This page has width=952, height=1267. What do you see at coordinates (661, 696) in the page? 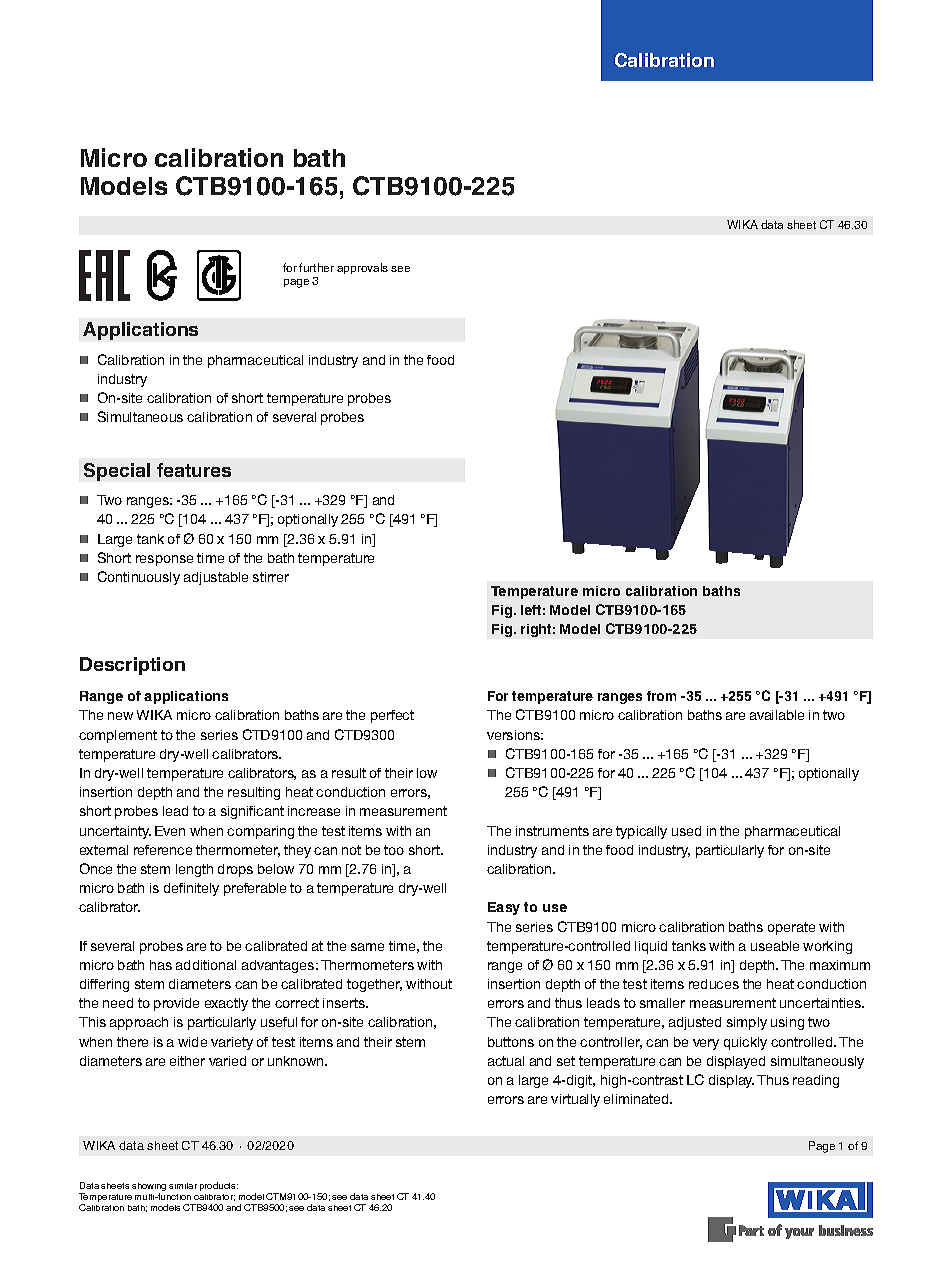
I see `from` at bounding box center [661, 696].
